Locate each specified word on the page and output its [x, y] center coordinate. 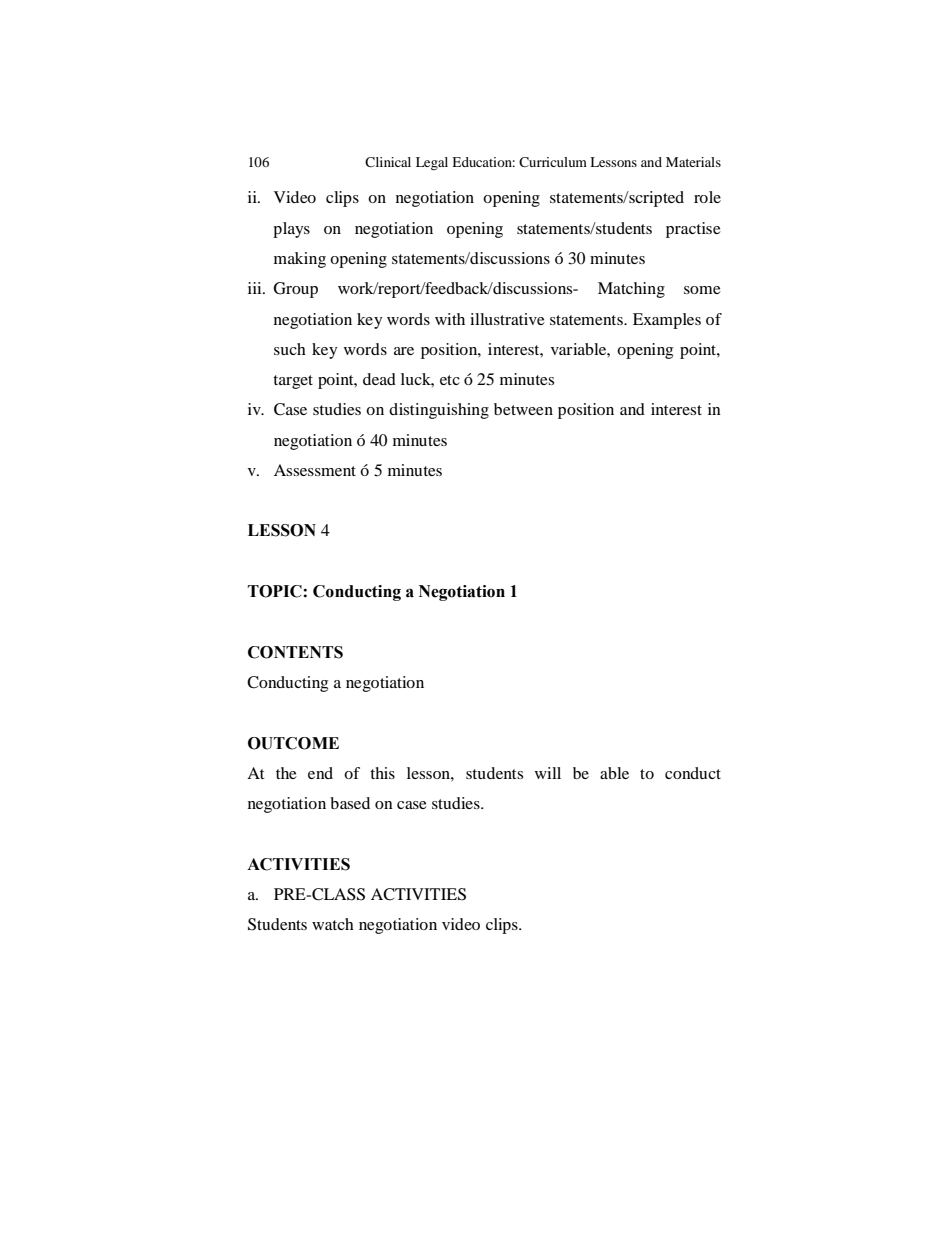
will [548, 773]
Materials [693, 162]
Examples [667, 321]
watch [333, 924]
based [350, 803]
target [293, 382]
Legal [432, 164]
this [382, 773]
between [523, 409]
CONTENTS [295, 652]
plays [291, 230]
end [320, 773]
